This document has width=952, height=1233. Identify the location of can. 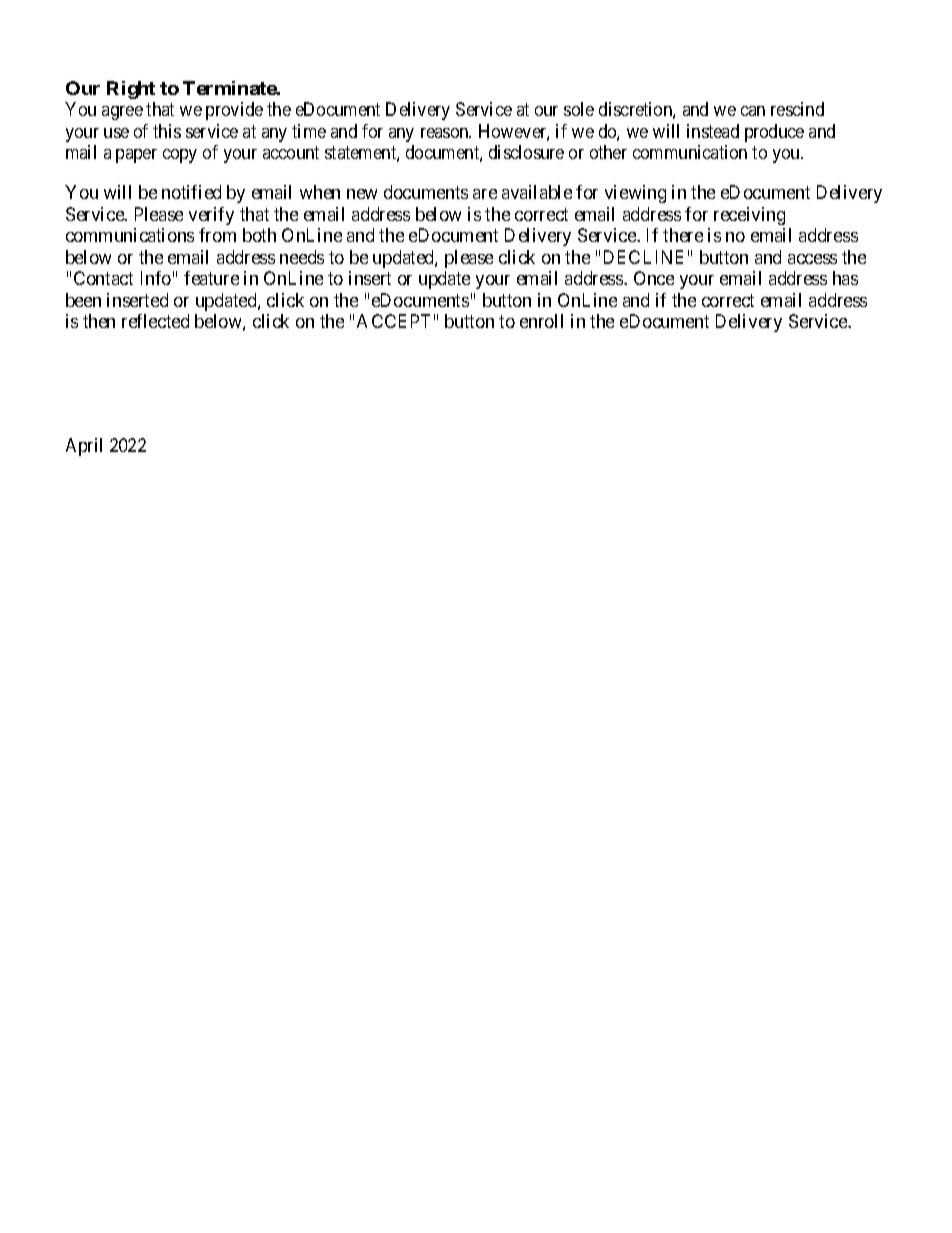
(753, 111).
